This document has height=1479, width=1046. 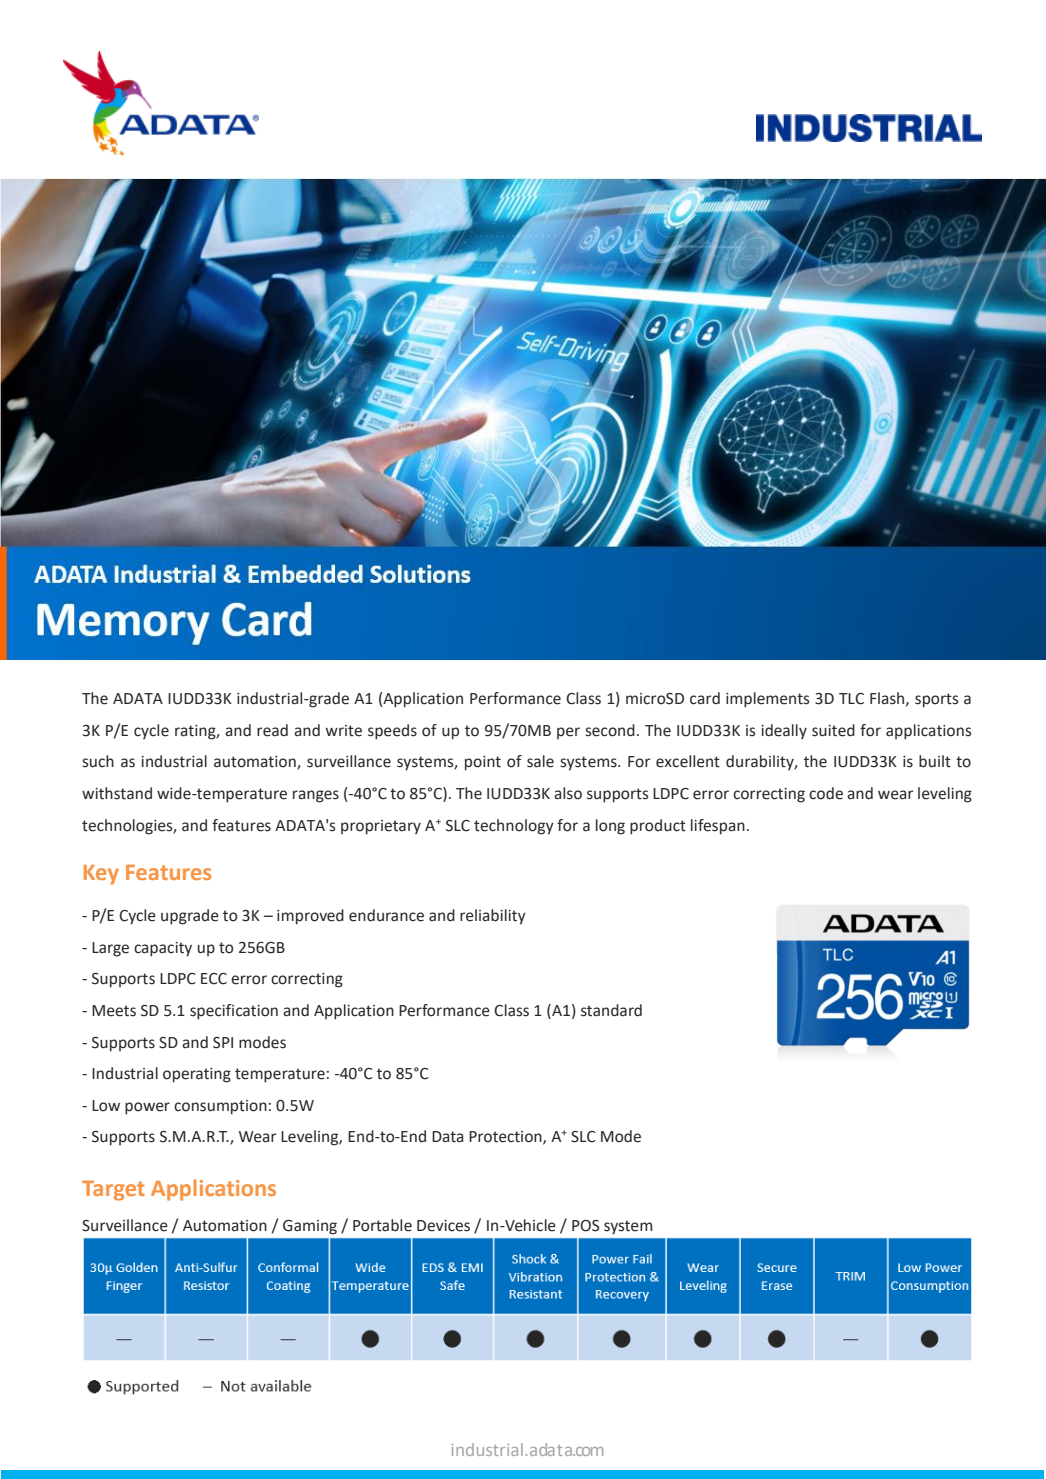 I want to click on POS, so click(x=585, y=1226).
